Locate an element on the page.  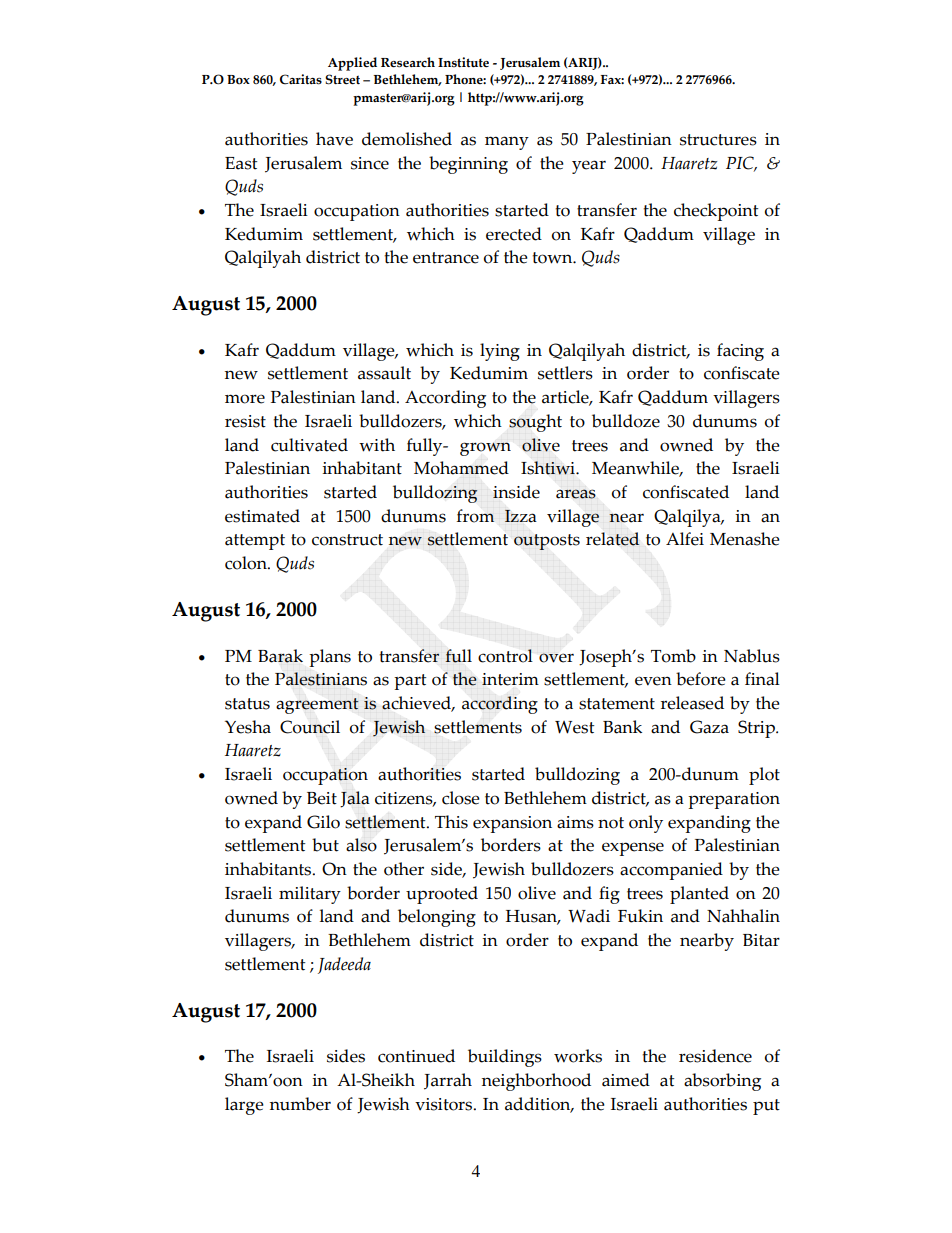
buildings is located at coordinates (505, 1058).
